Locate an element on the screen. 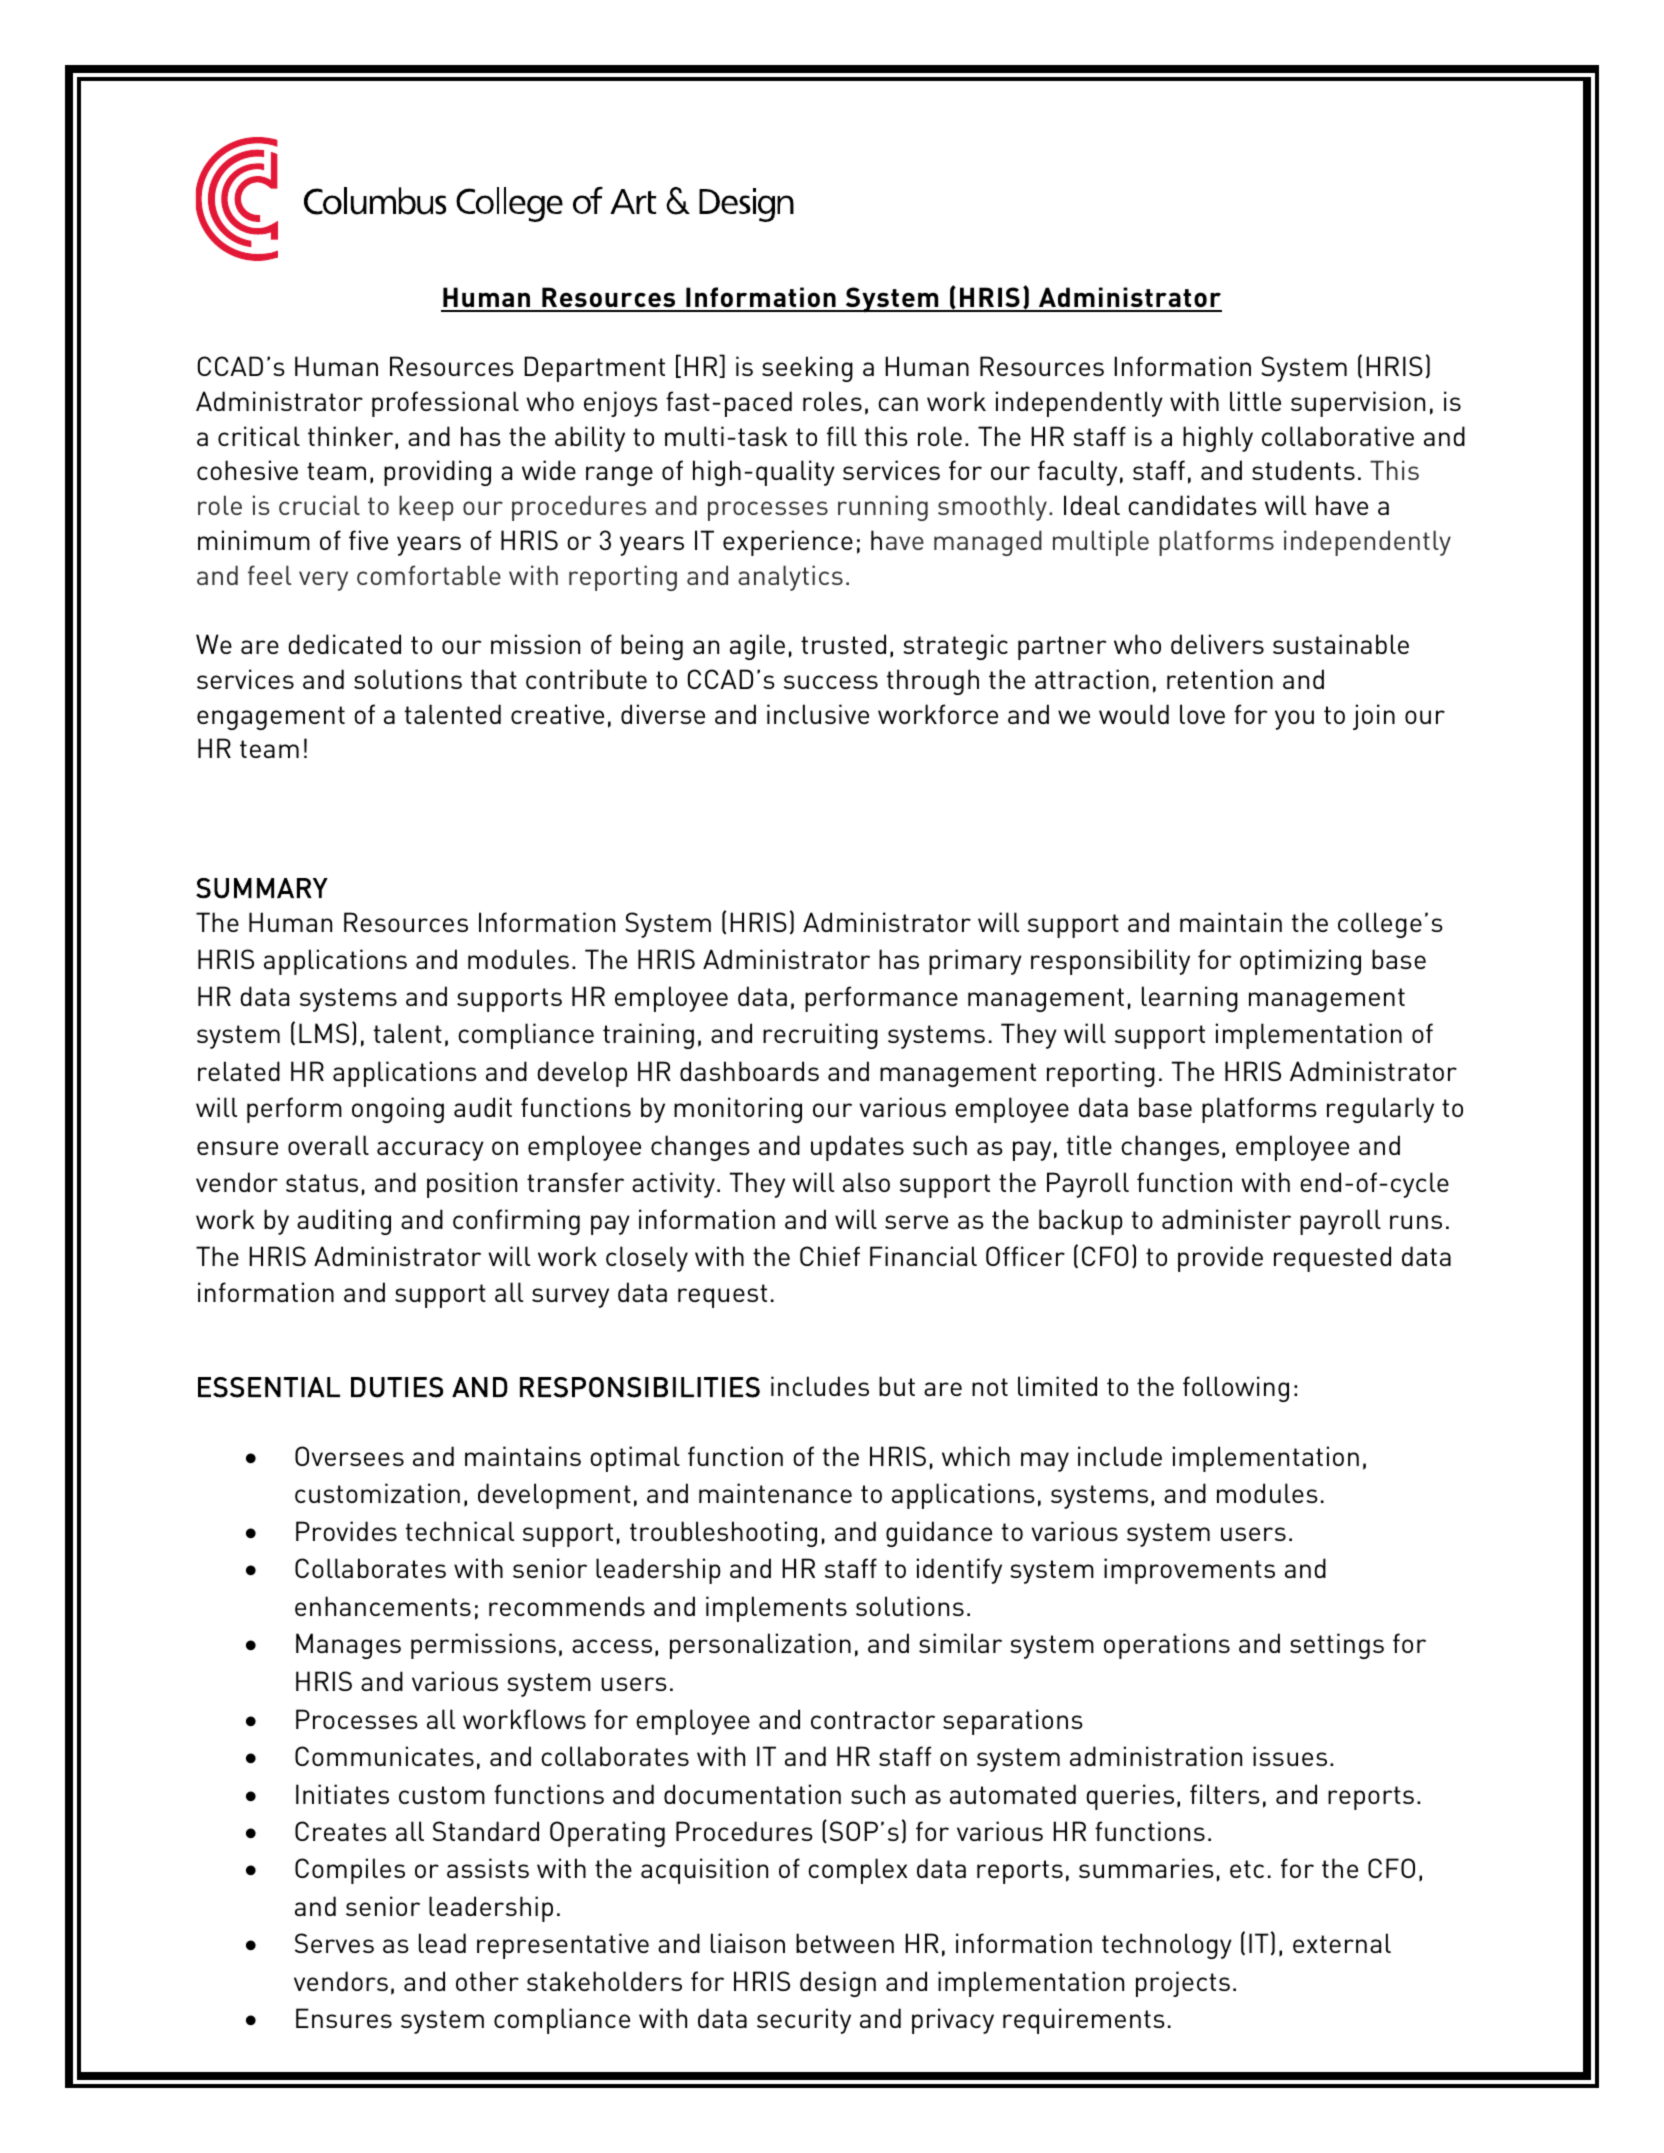 Image resolution: width=1664 pixels, height=2153 pixels. fill is located at coordinates (842, 436).
